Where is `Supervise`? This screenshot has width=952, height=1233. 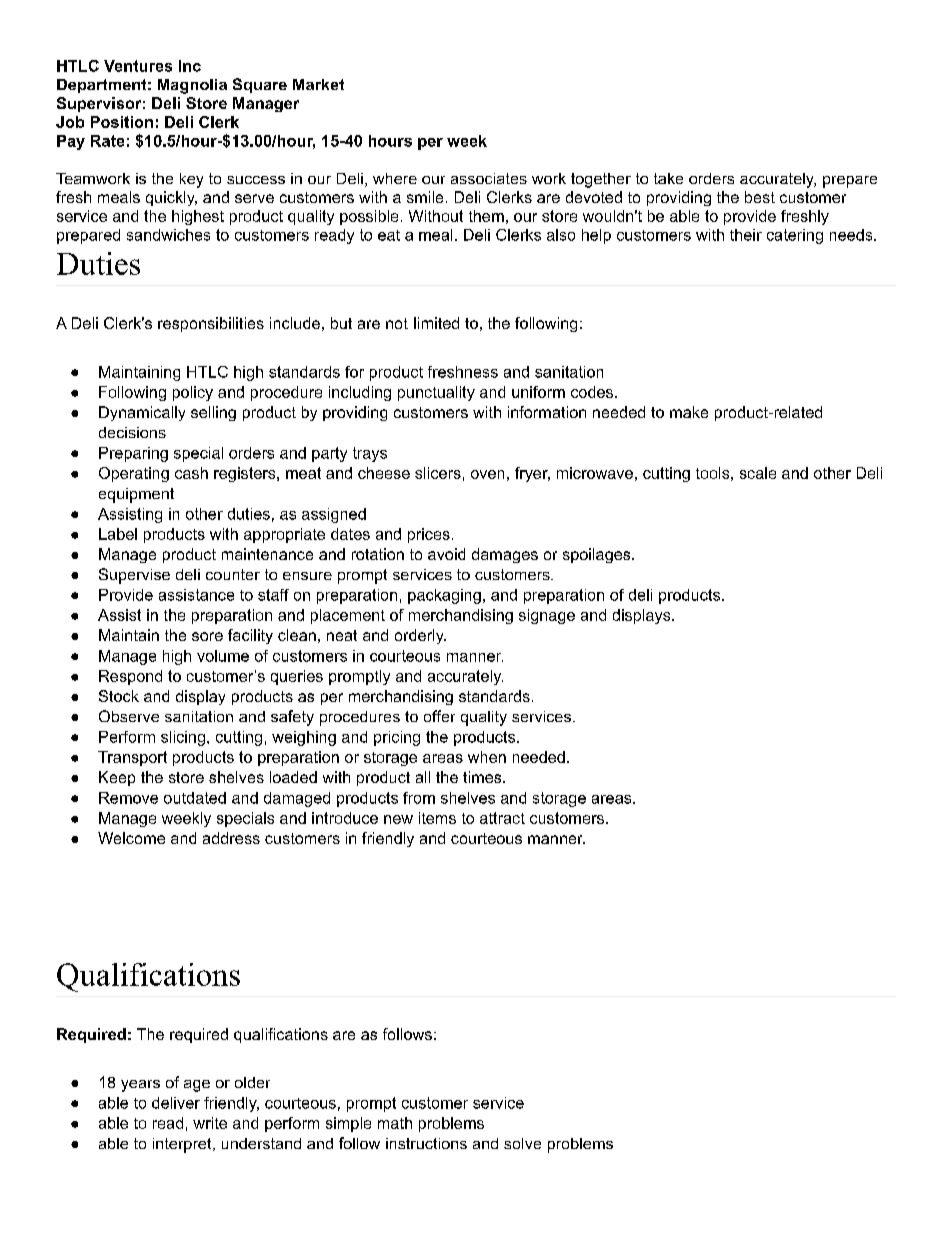
Supervise is located at coordinates (134, 576).
